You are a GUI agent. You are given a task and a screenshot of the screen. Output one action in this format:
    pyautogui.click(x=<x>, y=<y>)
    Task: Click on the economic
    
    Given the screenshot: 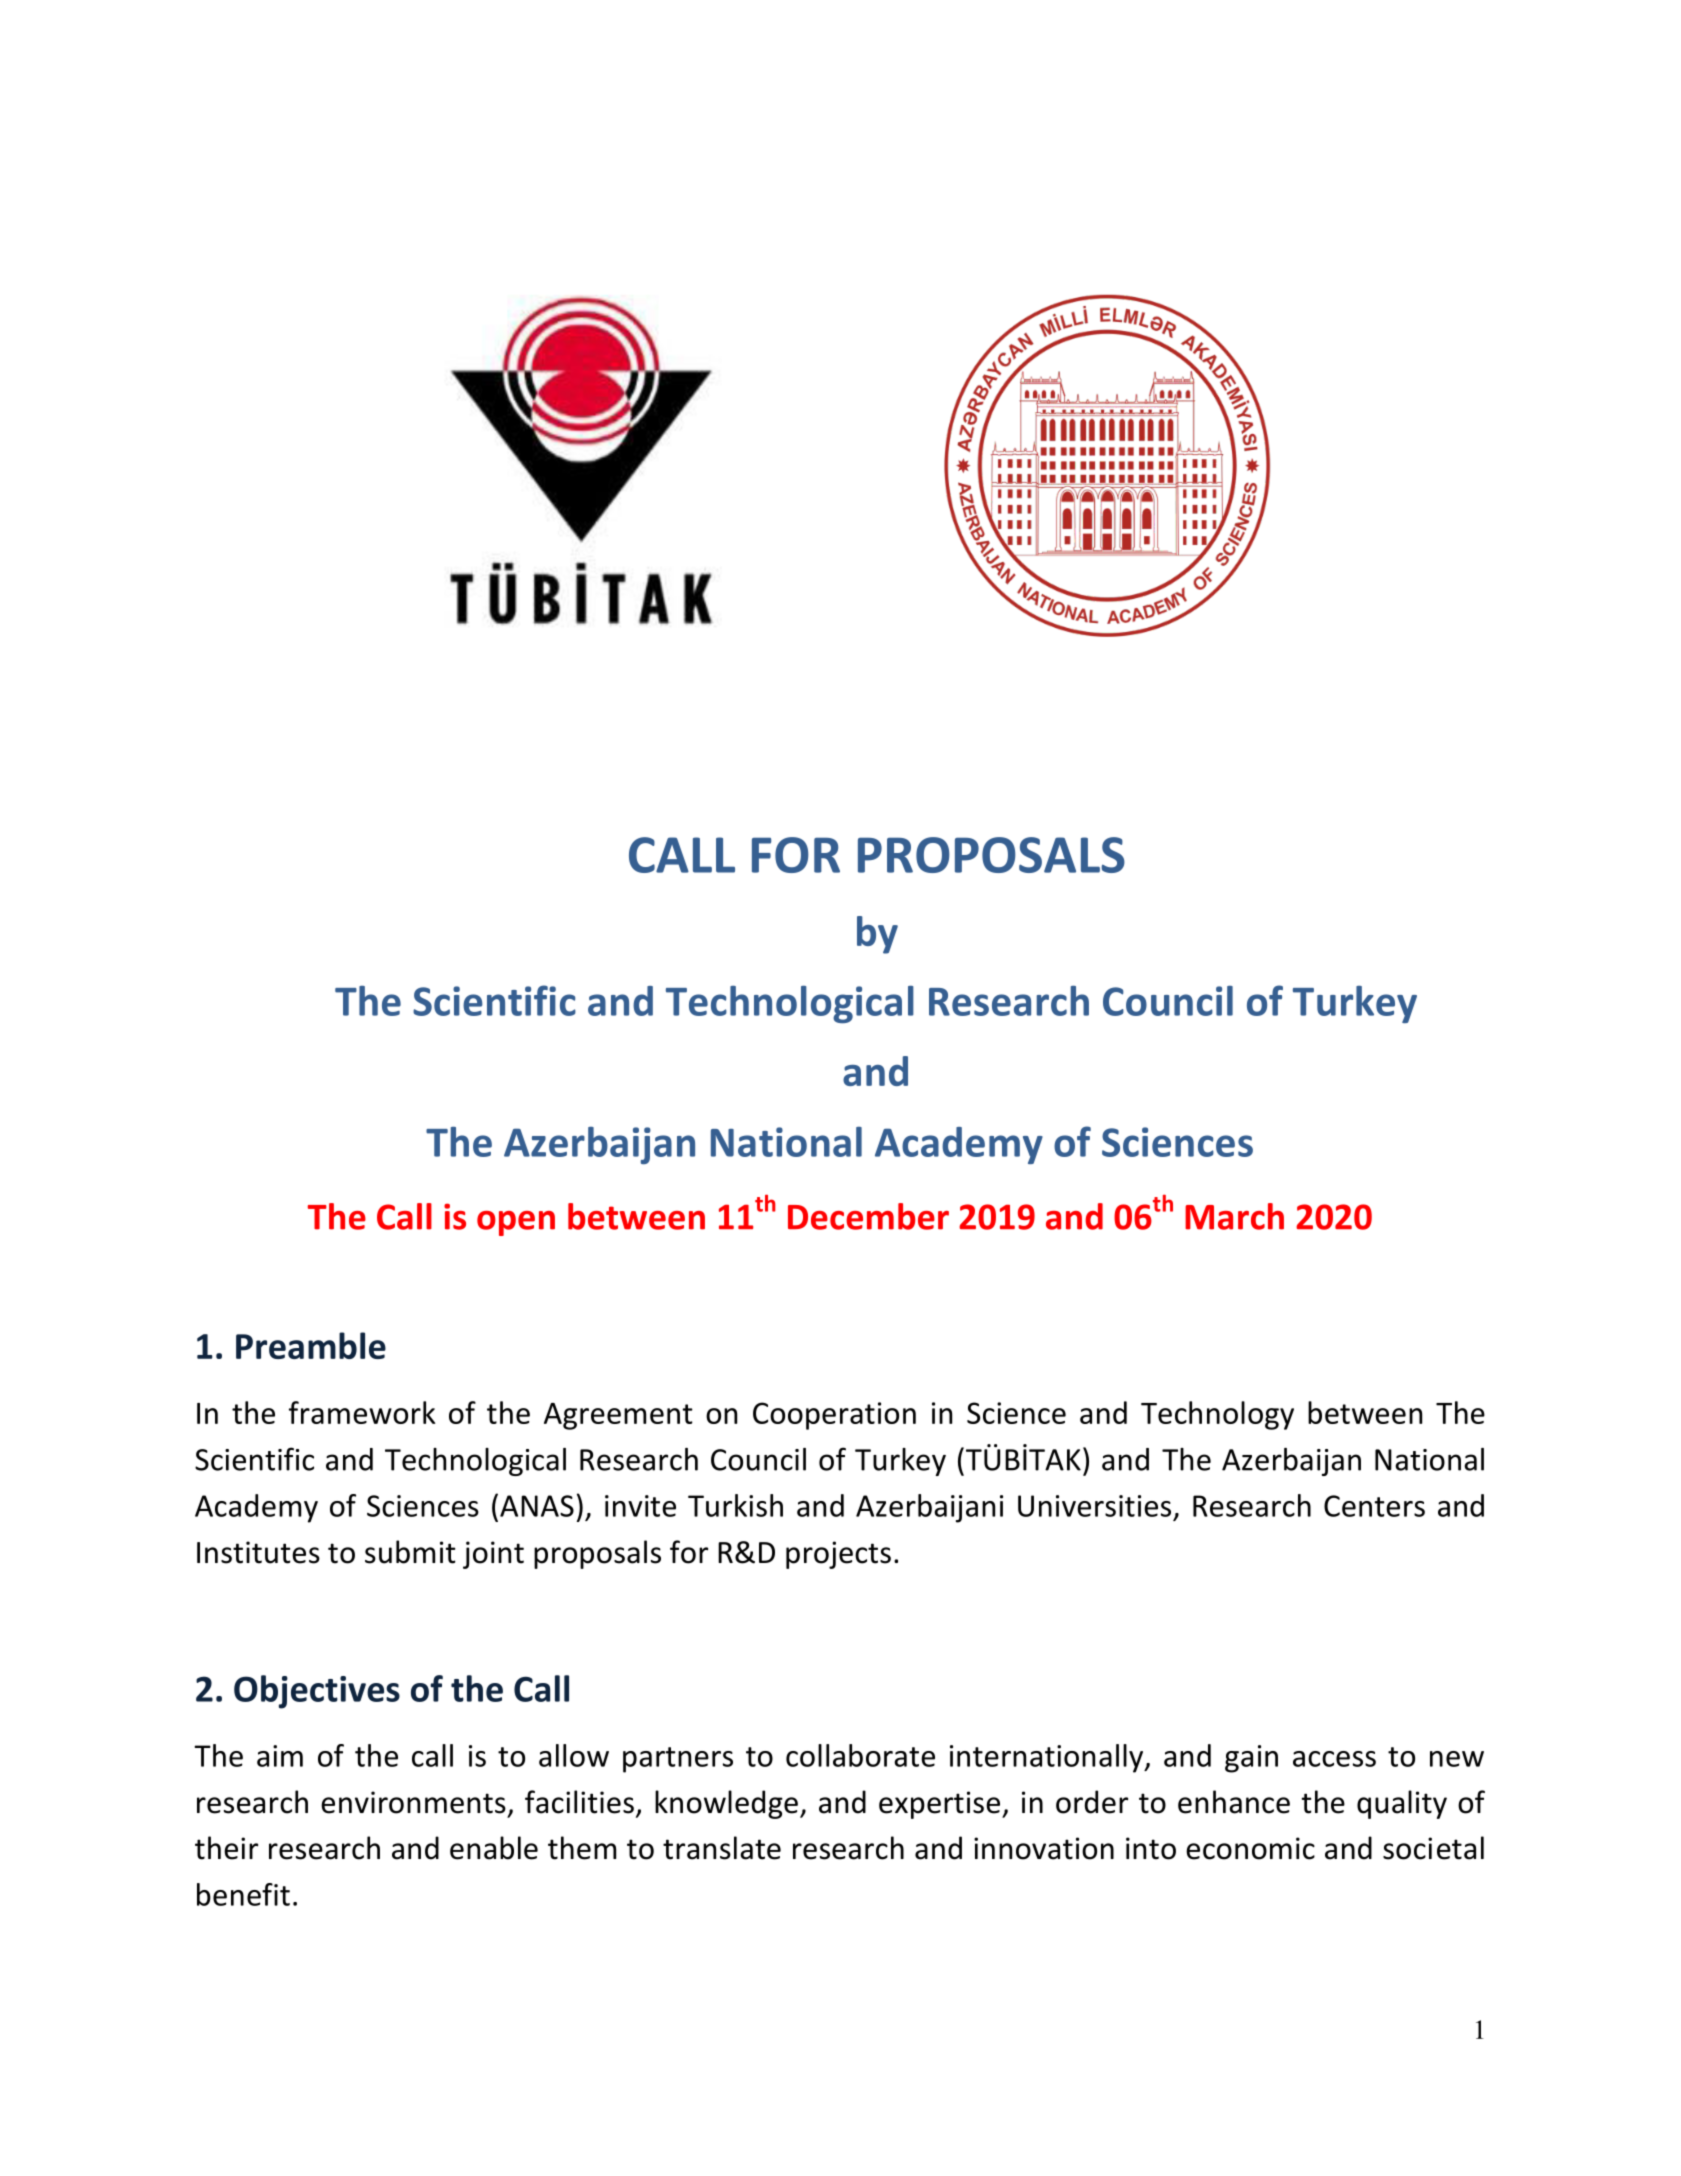 What is the action you would take?
    pyautogui.click(x=1250, y=1848)
